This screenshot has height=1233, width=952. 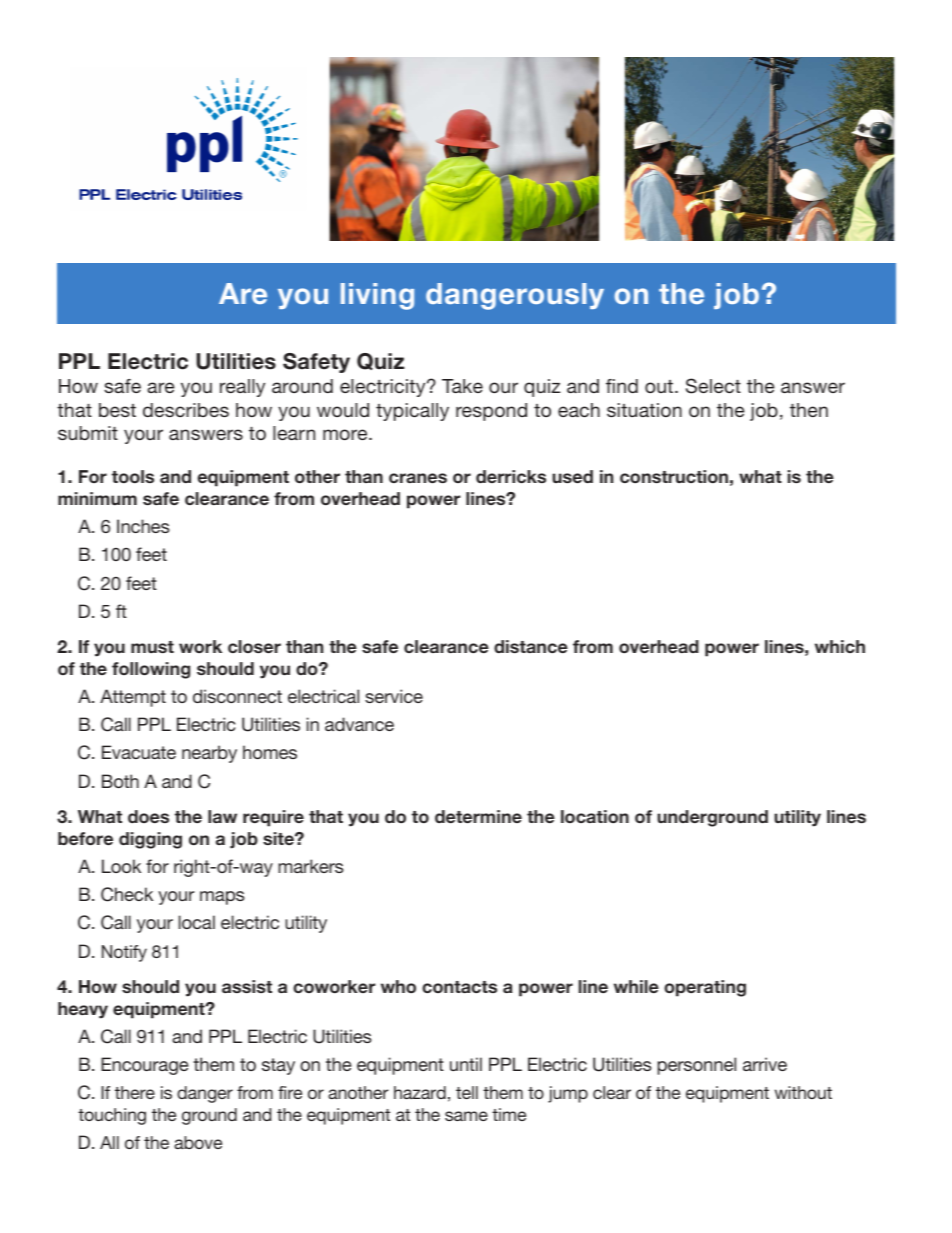 I want to click on which, so click(x=840, y=646).
